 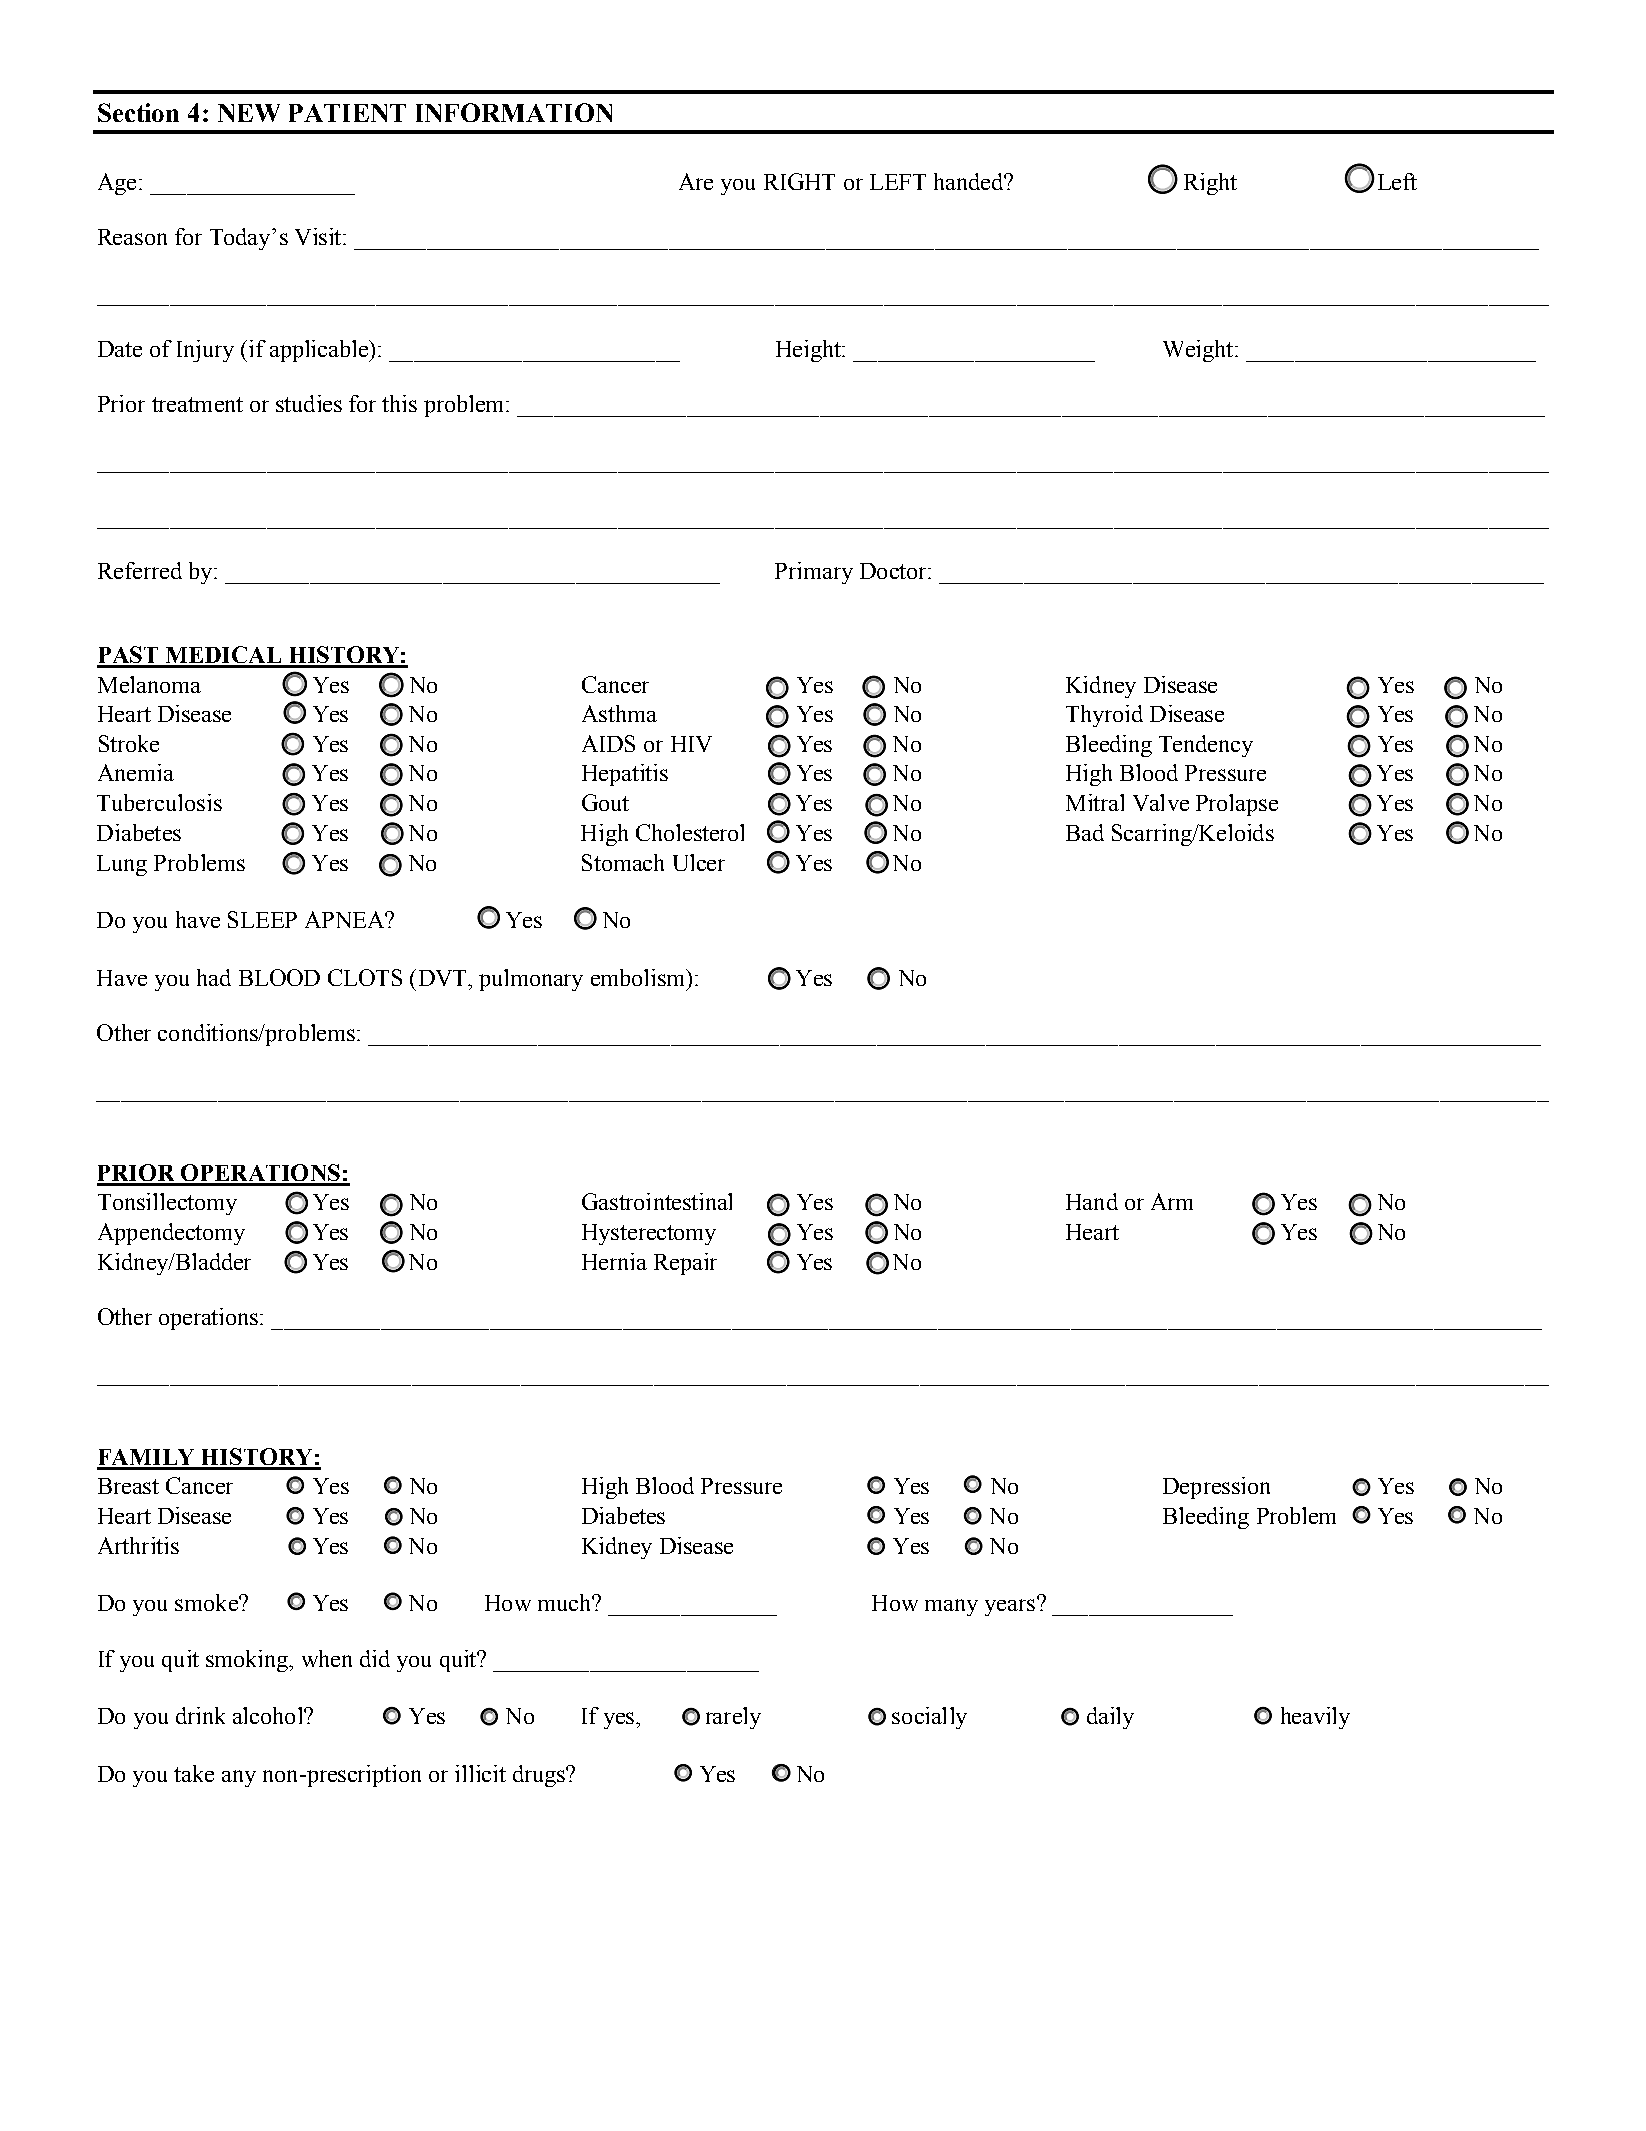 I want to click on Weight, so click(x=1199, y=351).
